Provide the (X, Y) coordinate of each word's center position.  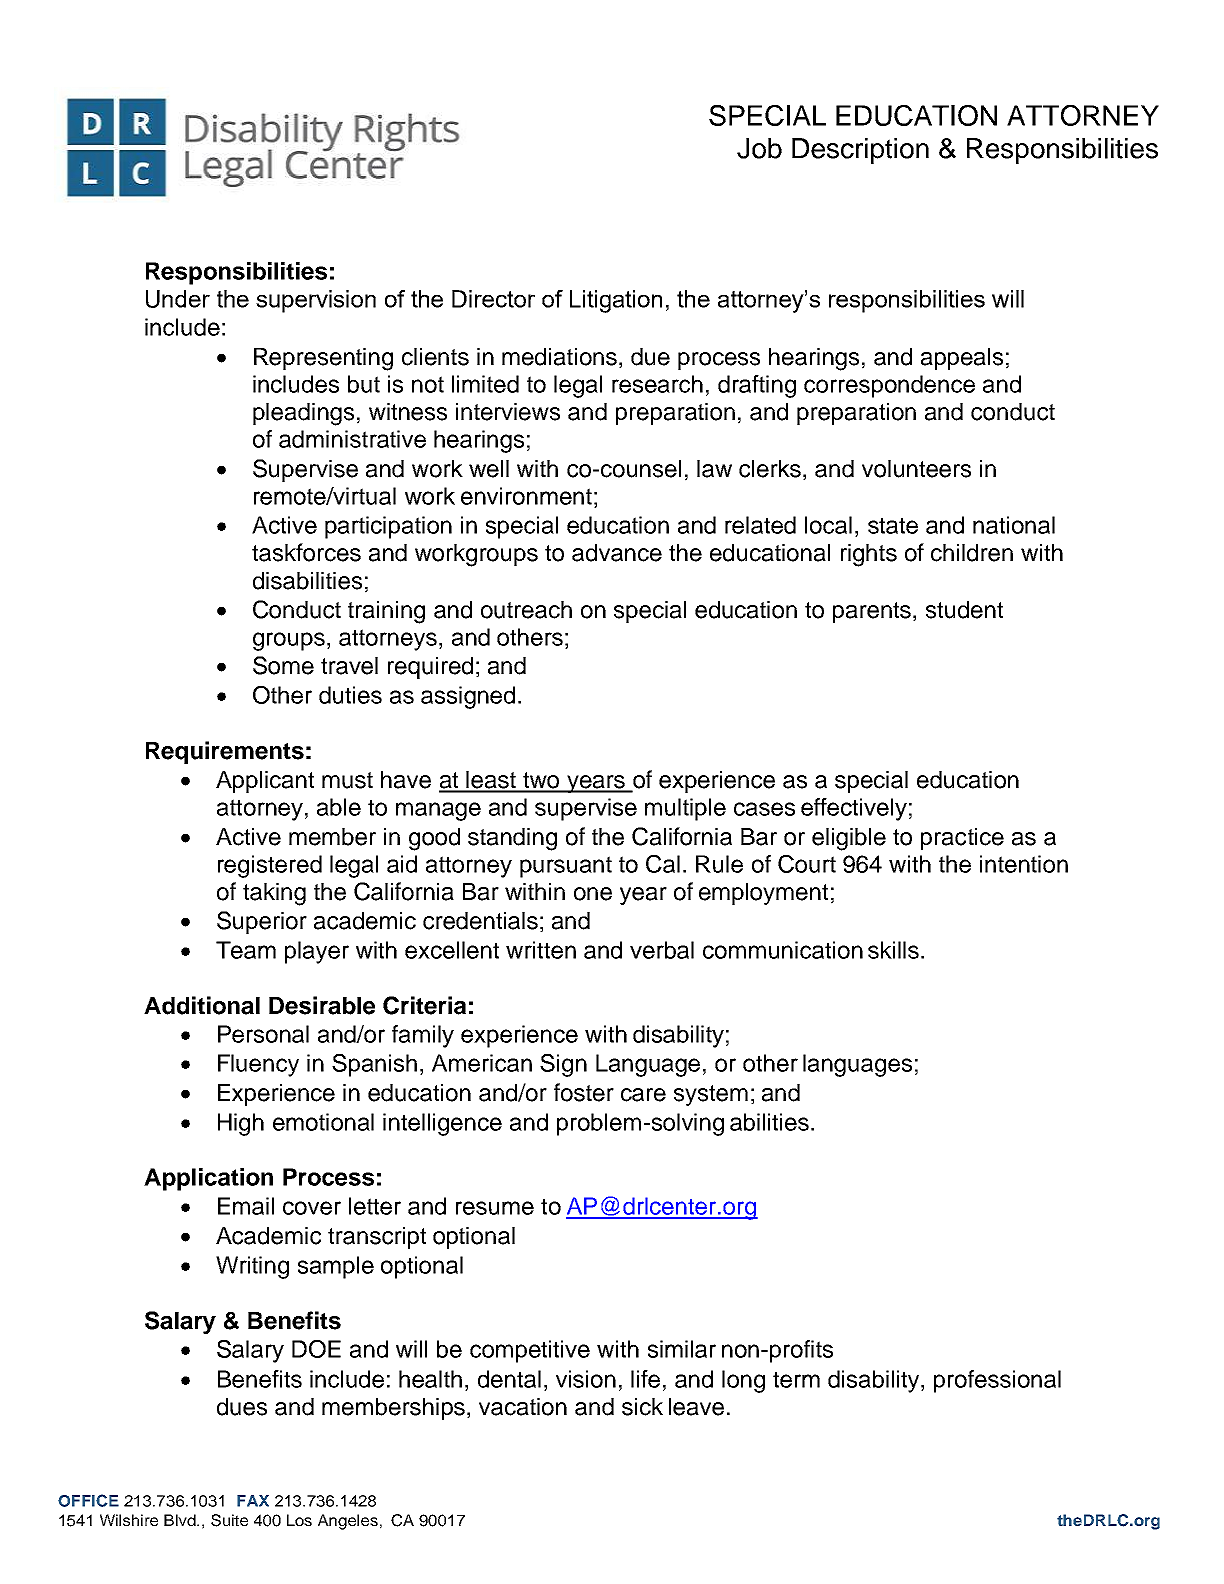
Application (208, 1179)
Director (493, 299)
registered (270, 866)
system (711, 1095)
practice (962, 839)
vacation (523, 1407)
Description (860, 151)
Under (178, 299)
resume (495, 1208)
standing (512, 839)
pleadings (303, 414)
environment (526, 496)
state (893, 525)
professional (997, 1381)
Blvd (181, 1520)
